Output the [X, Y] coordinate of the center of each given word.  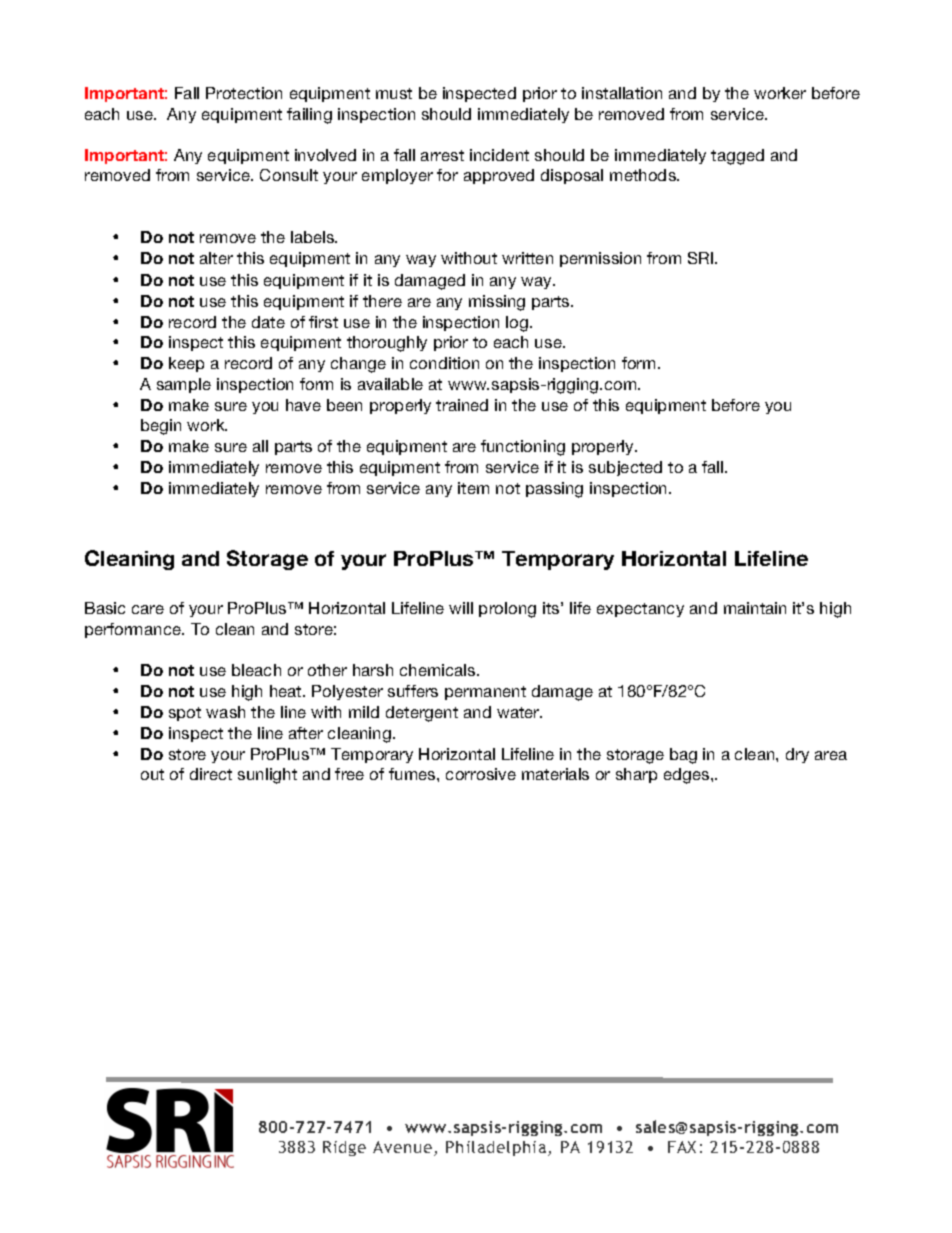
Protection [244, 93]
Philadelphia [497, 1148]
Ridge [344, 1148]
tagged [737, 157]
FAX [682, 1147]
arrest [442, 155]
